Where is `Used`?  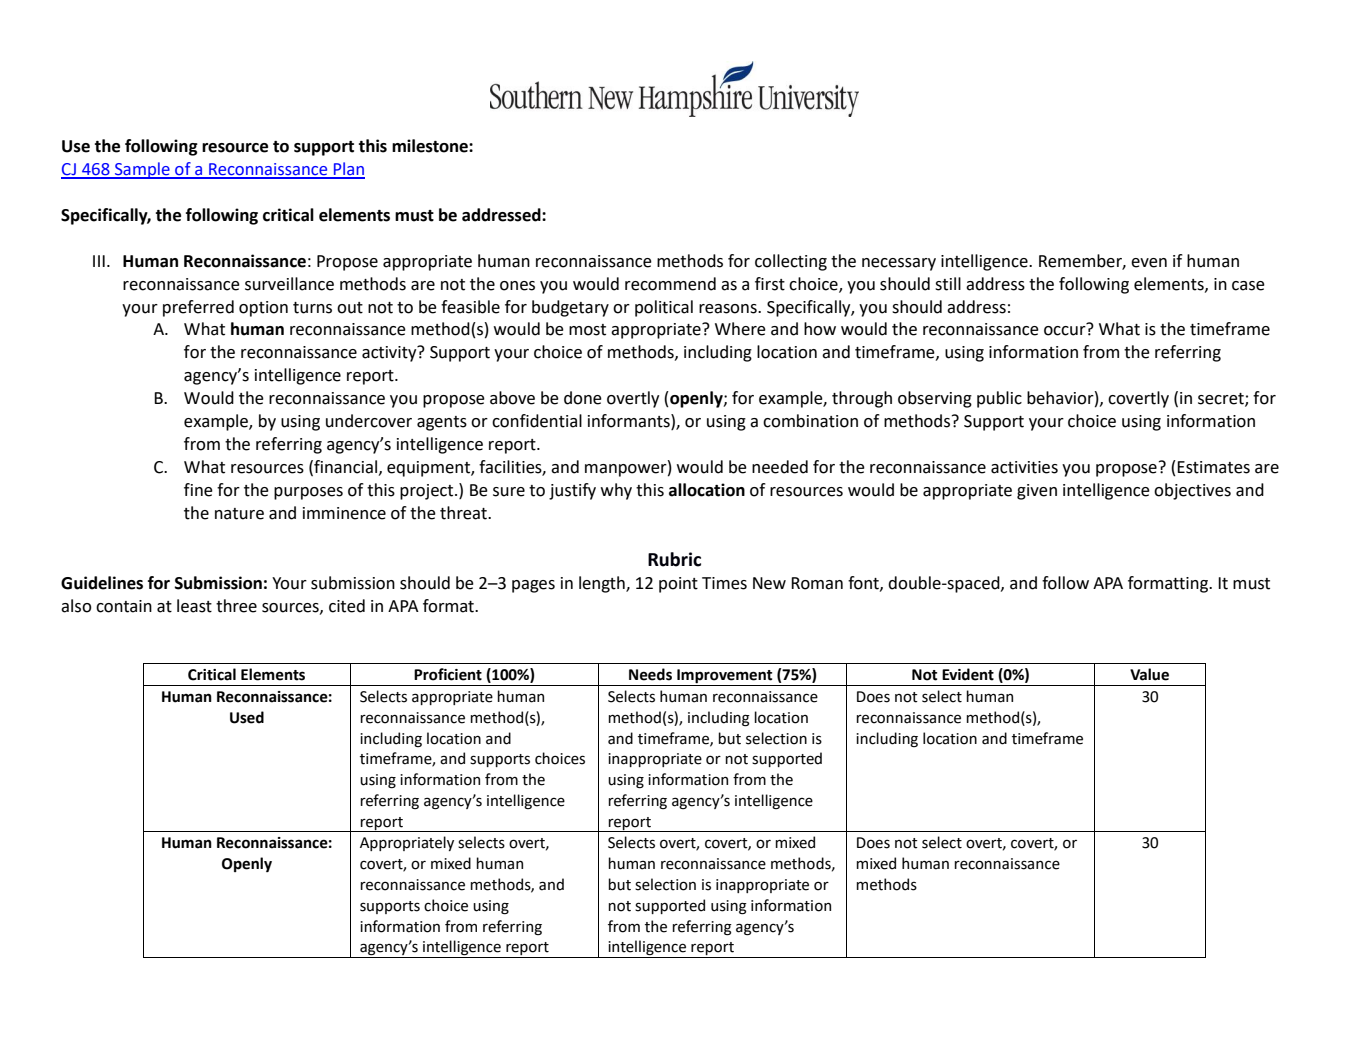 Used is located at coordinates (247, 717).
